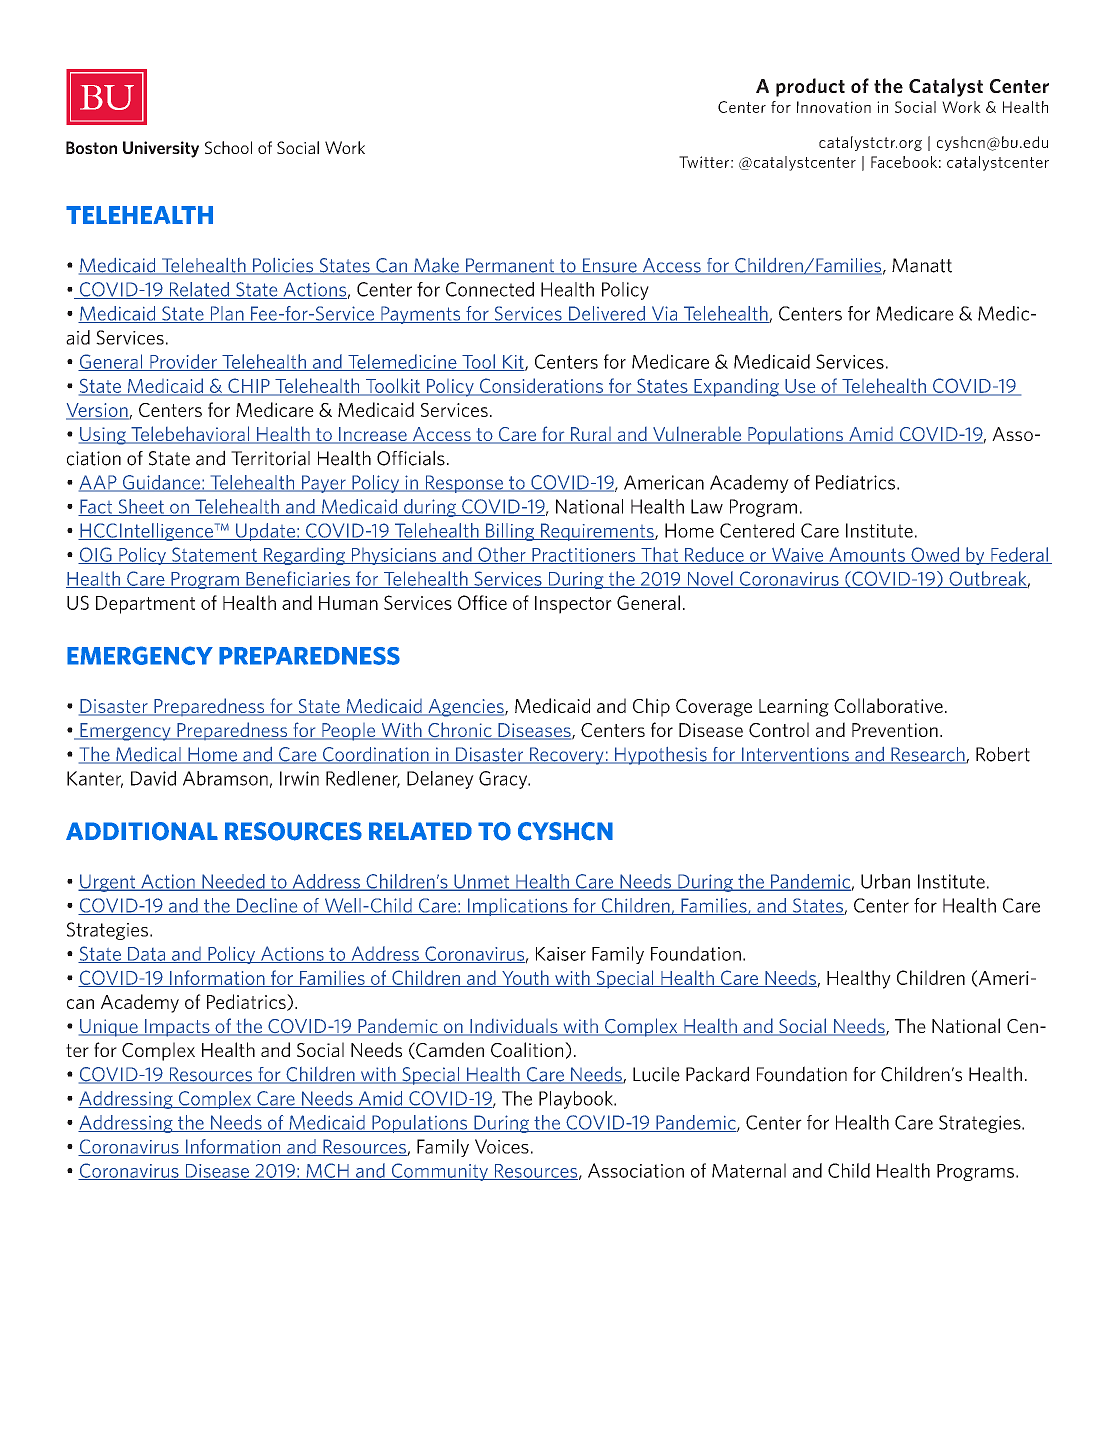  I want to click on MCH, so click(327, 1171).
